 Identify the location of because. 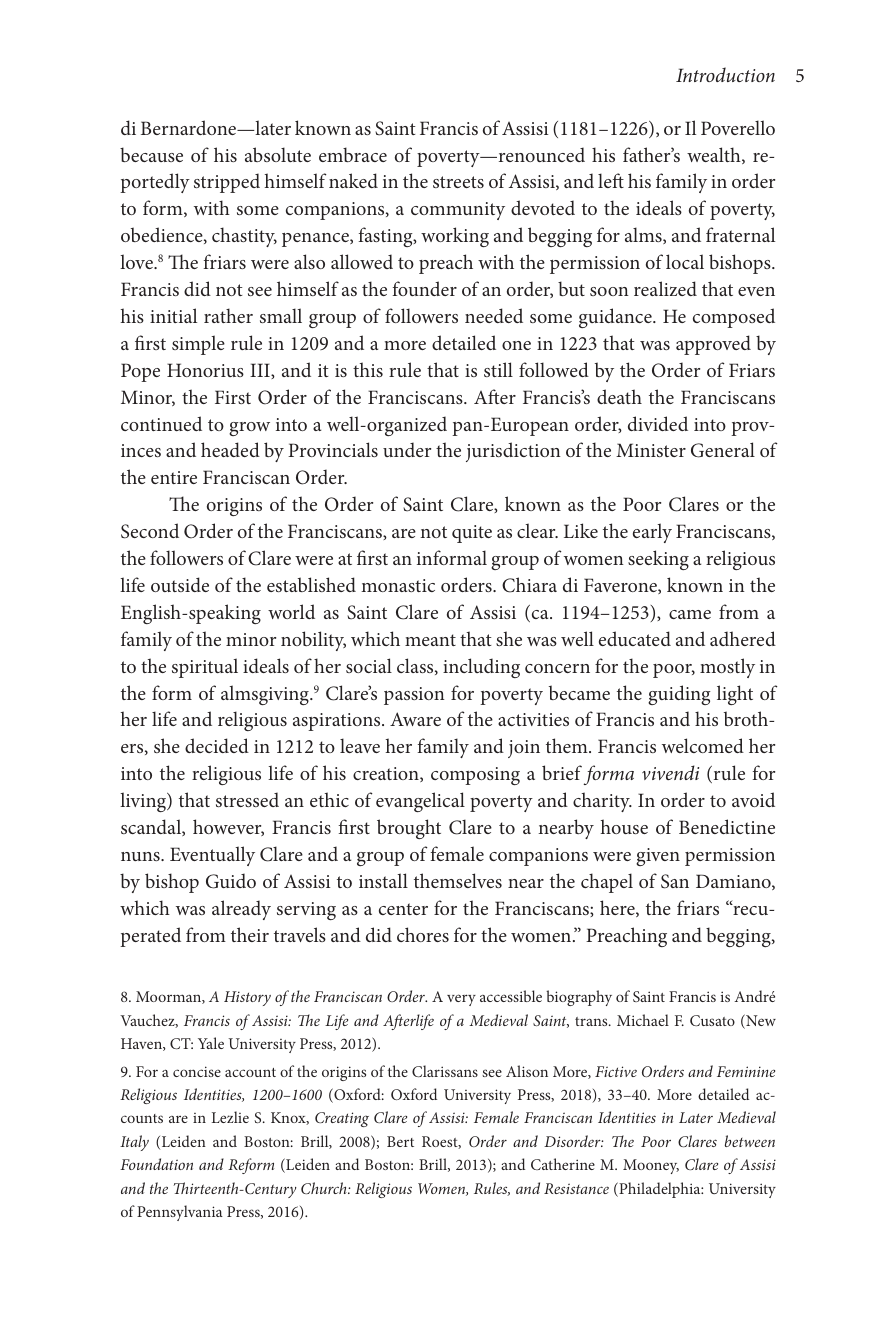
(151, 154).
